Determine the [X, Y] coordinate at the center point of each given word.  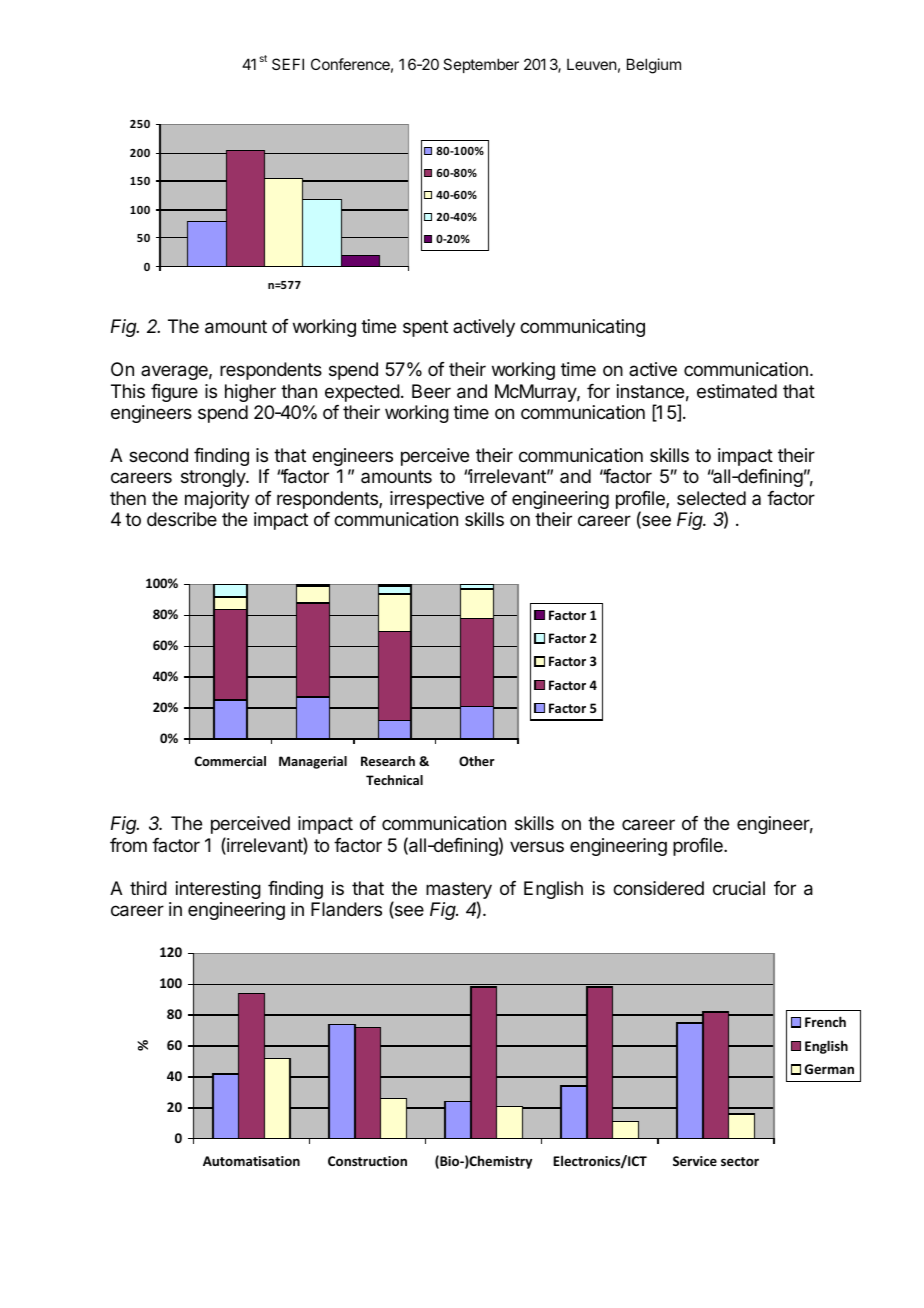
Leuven [591, 64]
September [481, 65]
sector [740, 1161]
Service [695, 1161]
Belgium [654, 66]
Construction [367, 1161]
